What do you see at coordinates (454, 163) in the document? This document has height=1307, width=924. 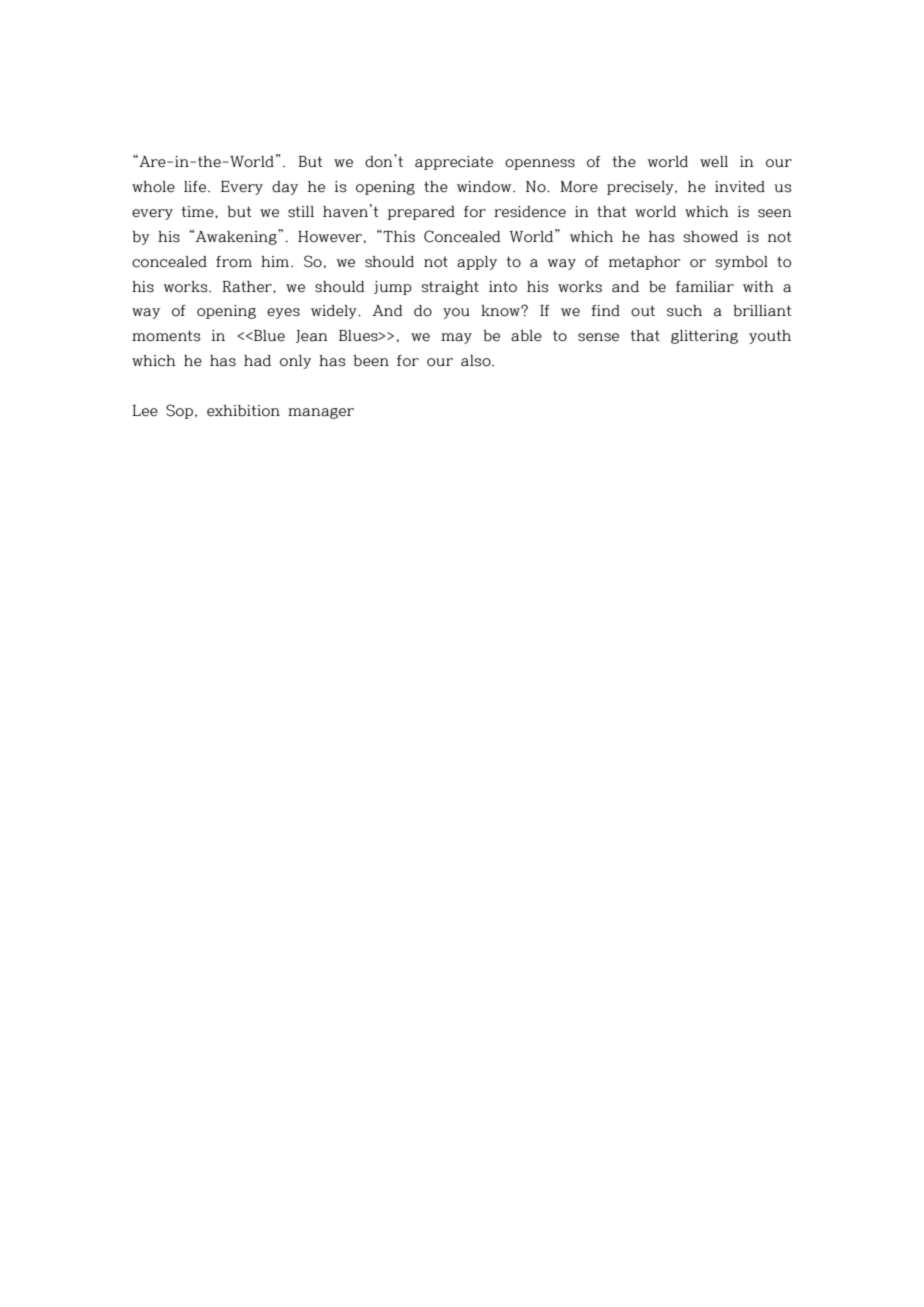 I see `appreciate` at bounding box center [454, 163].
